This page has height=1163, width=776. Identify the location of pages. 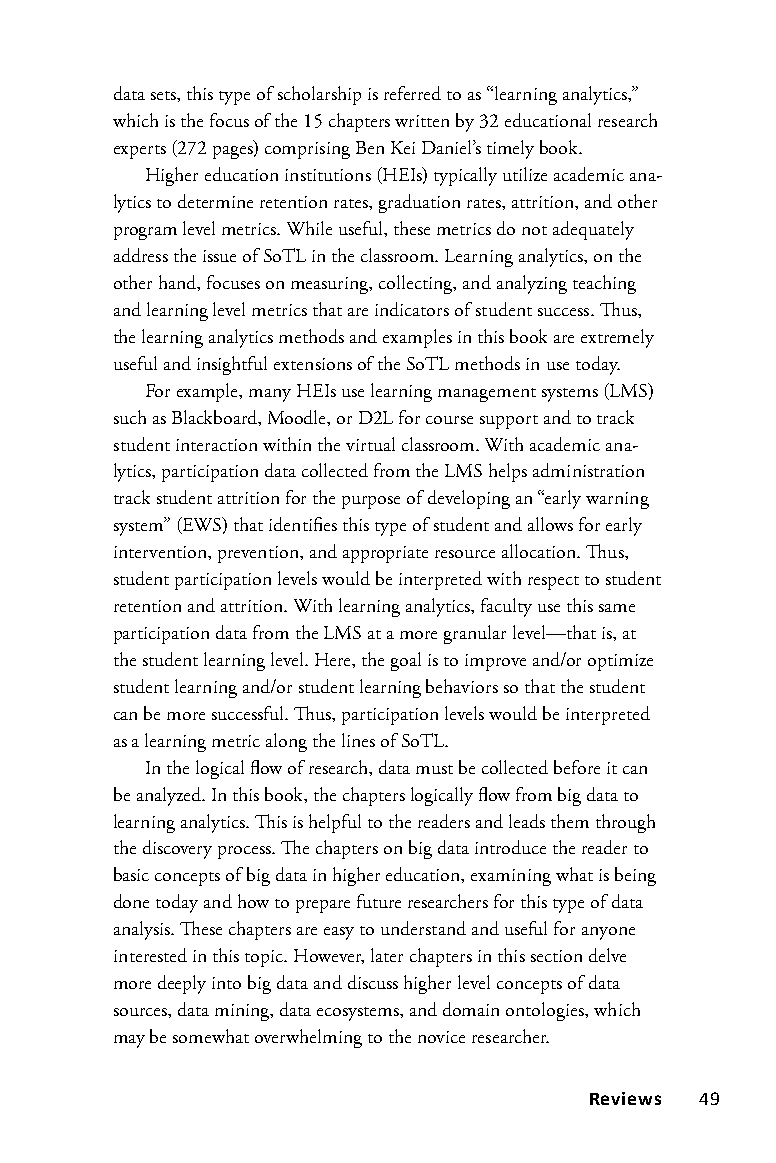
(234, 152).
